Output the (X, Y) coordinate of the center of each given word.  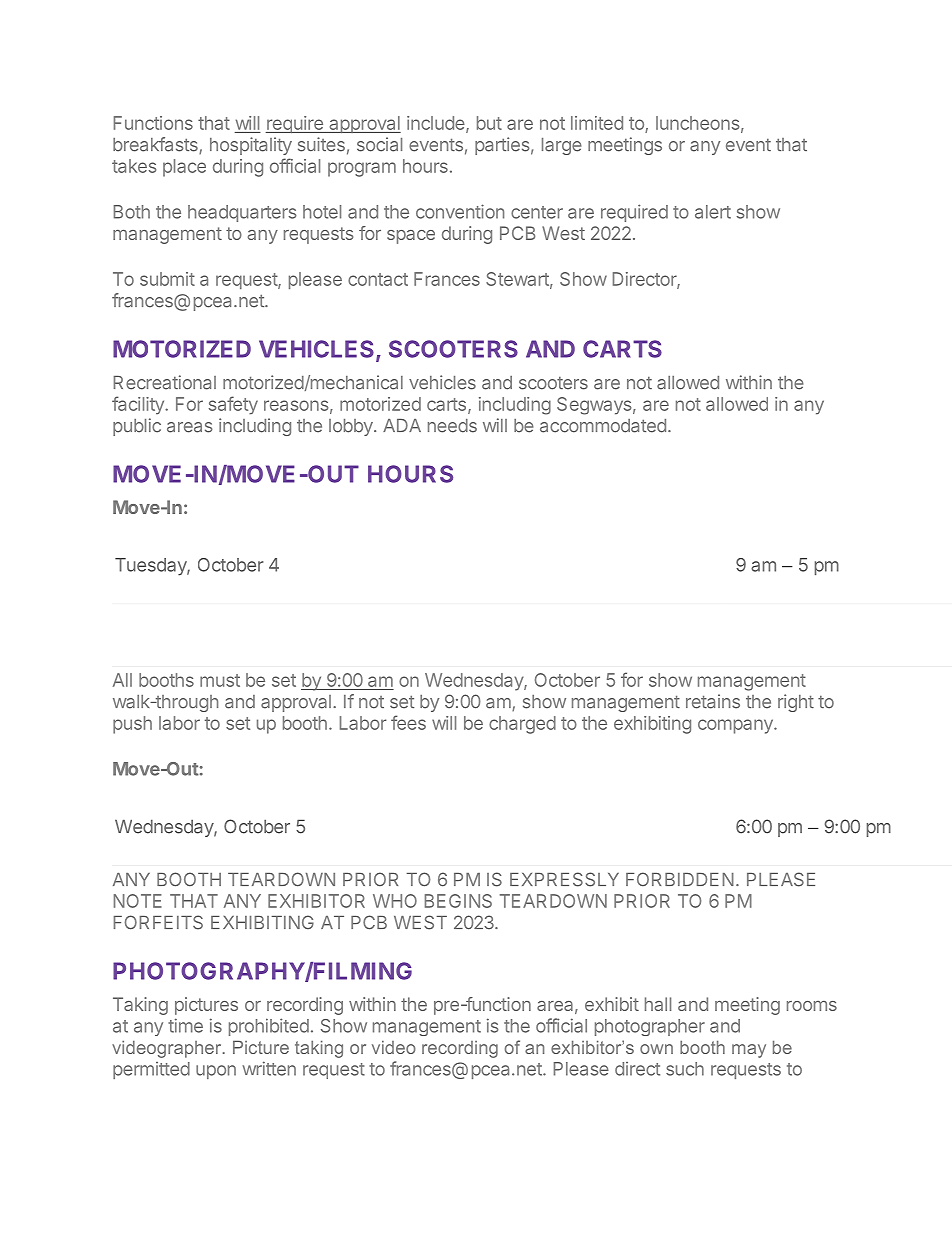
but (489, 123)
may (749, 1051)
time (185, 1025)
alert (713, 212)
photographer (650, 1027)
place (184, 168)
